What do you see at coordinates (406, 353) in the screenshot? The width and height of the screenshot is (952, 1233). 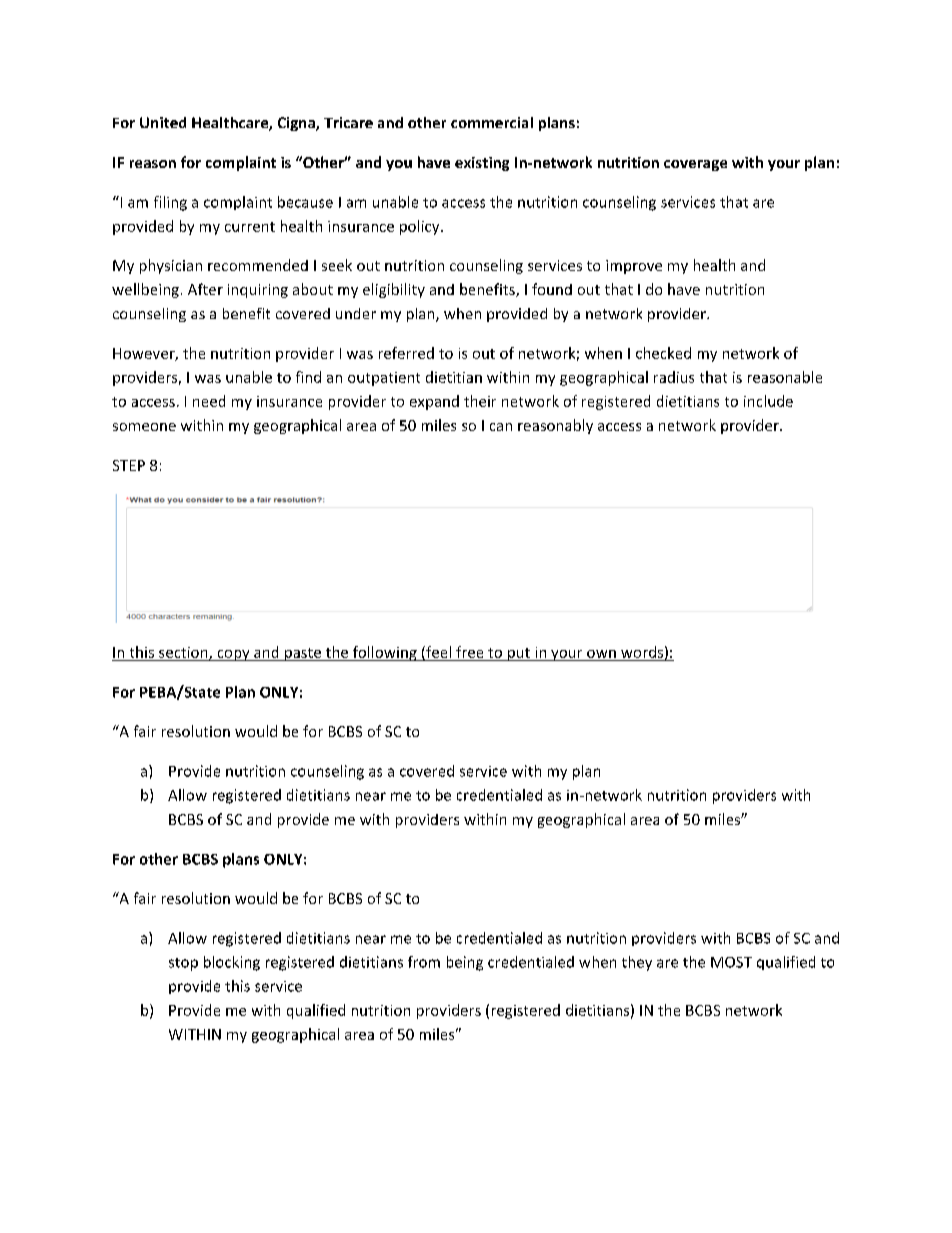 I see `referred` at bounding box center [406, 353].
